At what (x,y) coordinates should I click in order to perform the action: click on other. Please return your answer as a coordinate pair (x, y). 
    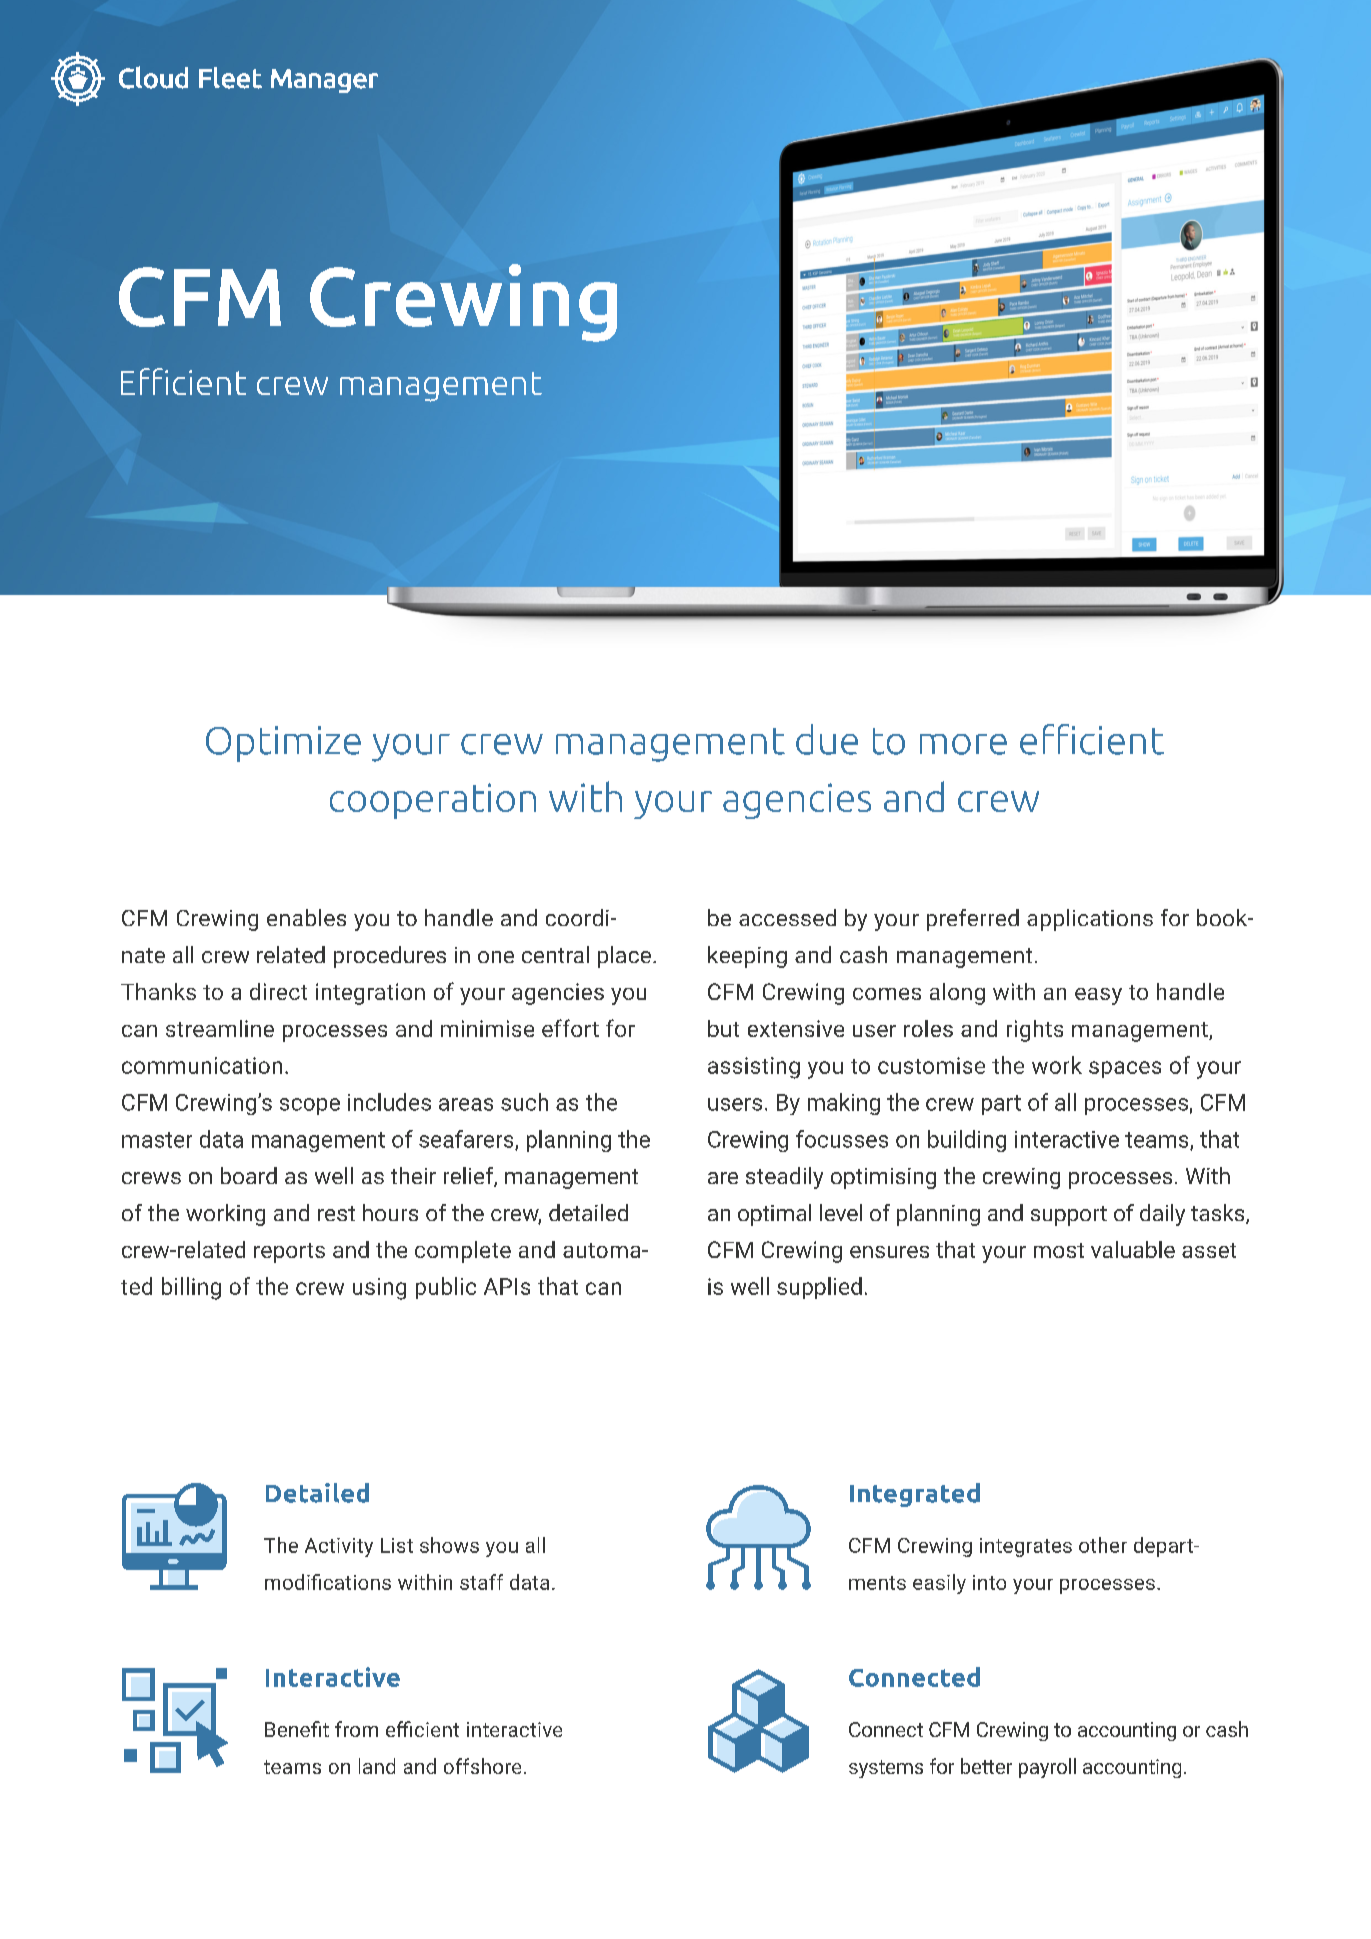
    Looking at the image, I should click on (1103, 1545).
